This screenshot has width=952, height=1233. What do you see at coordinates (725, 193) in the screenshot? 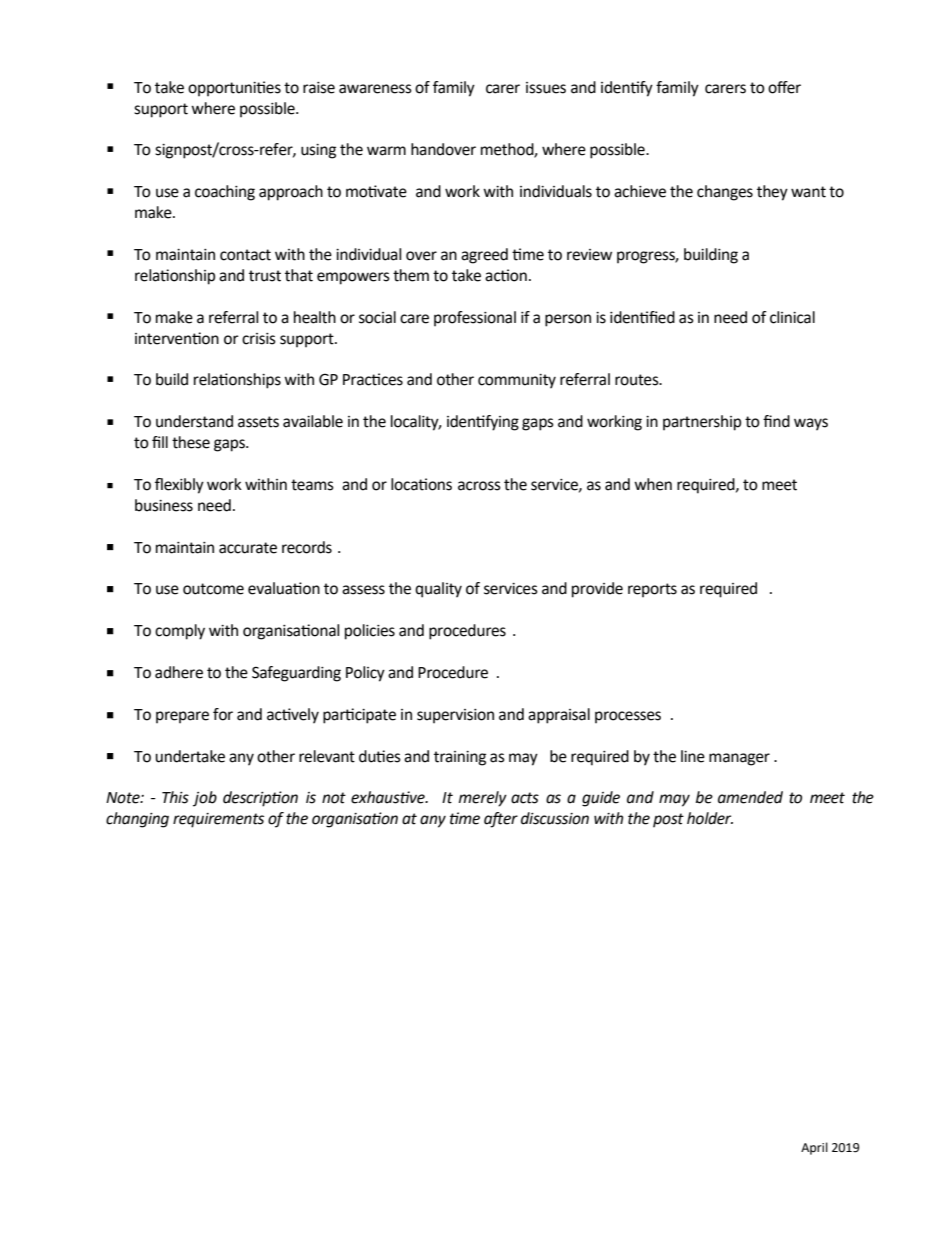
I see `changes` at bounding box center [725, 193].
